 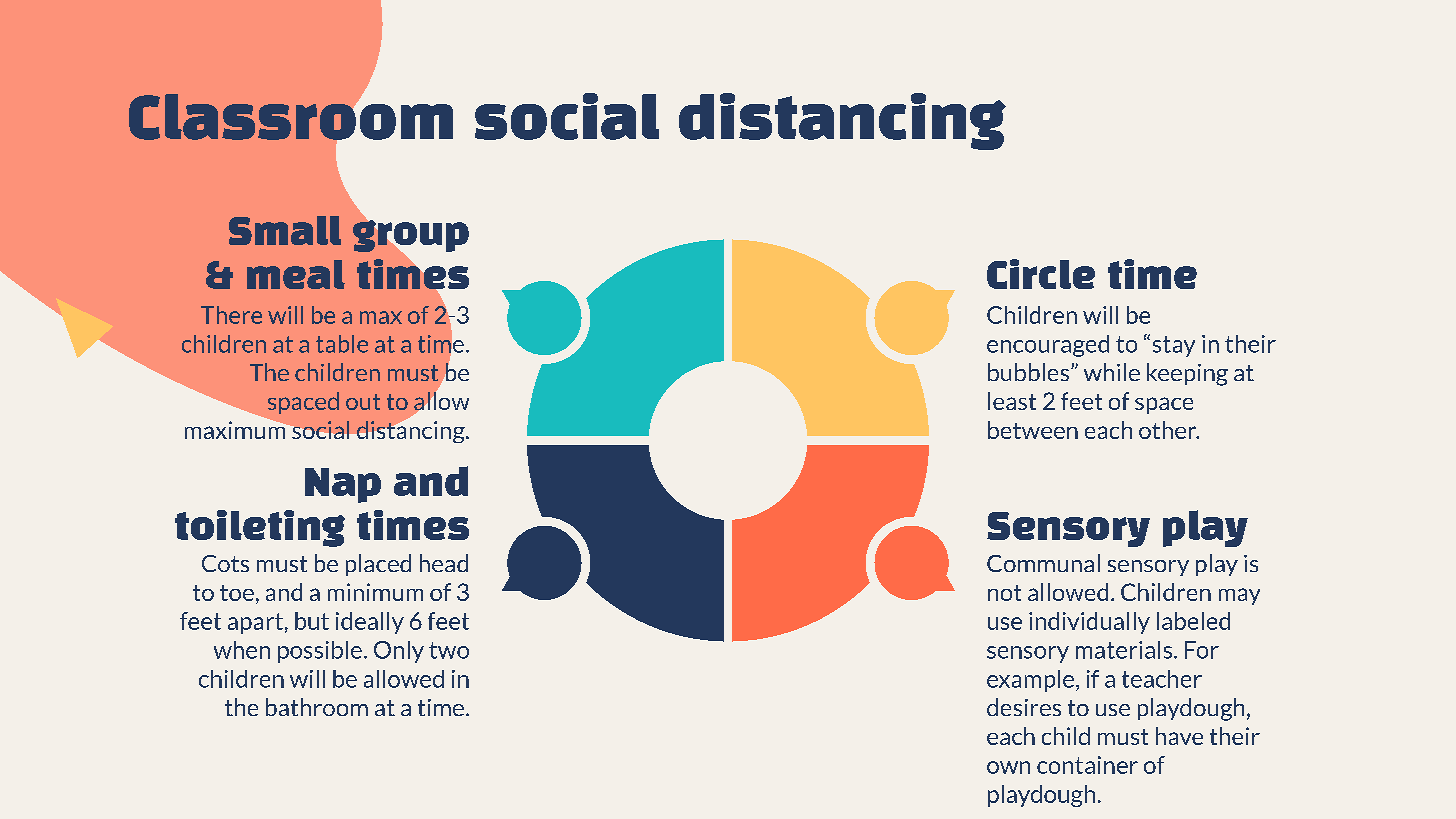 I want to click on possible, so click(x=320, y=652).
